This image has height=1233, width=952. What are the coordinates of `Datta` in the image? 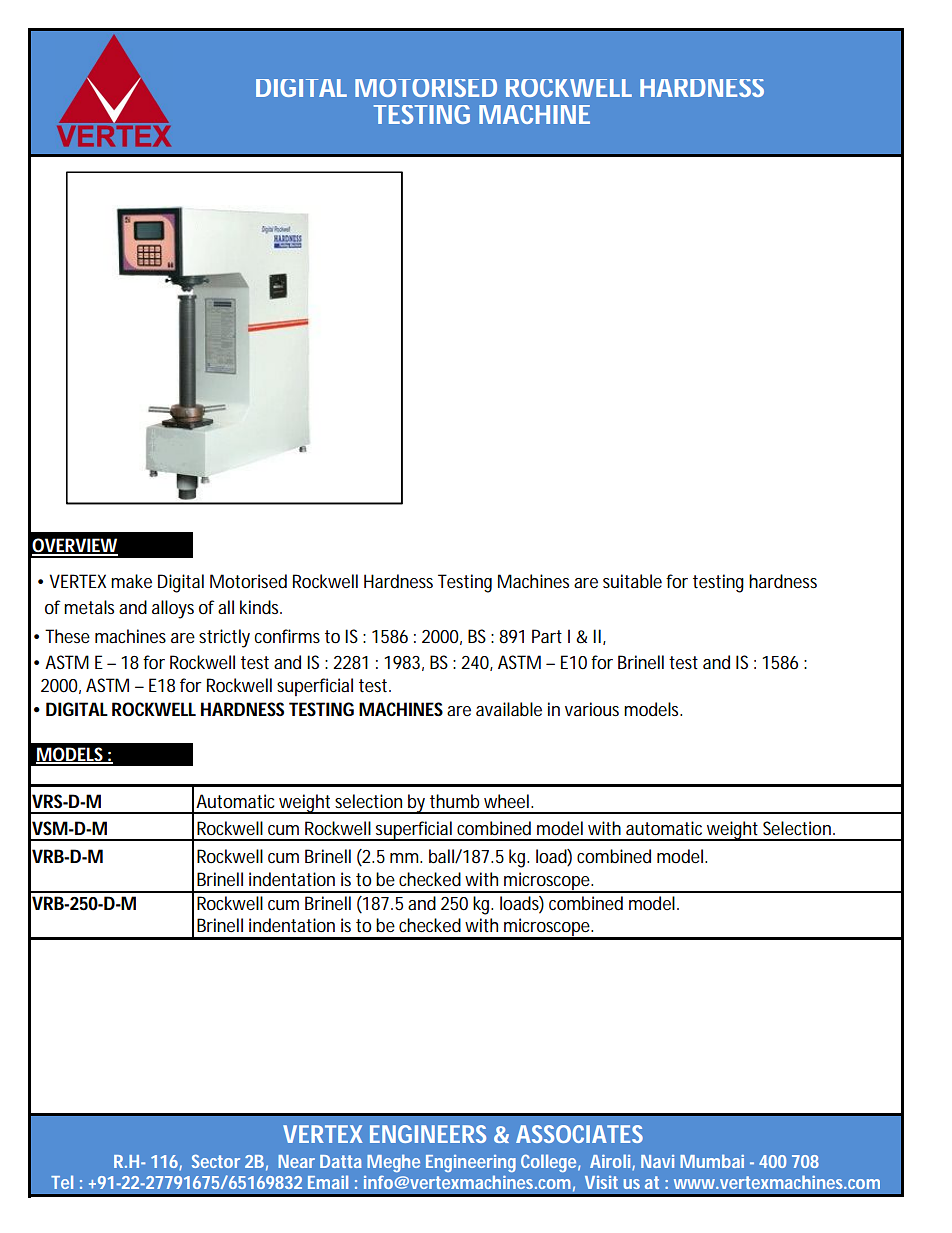 It's located at (341, 1161).
